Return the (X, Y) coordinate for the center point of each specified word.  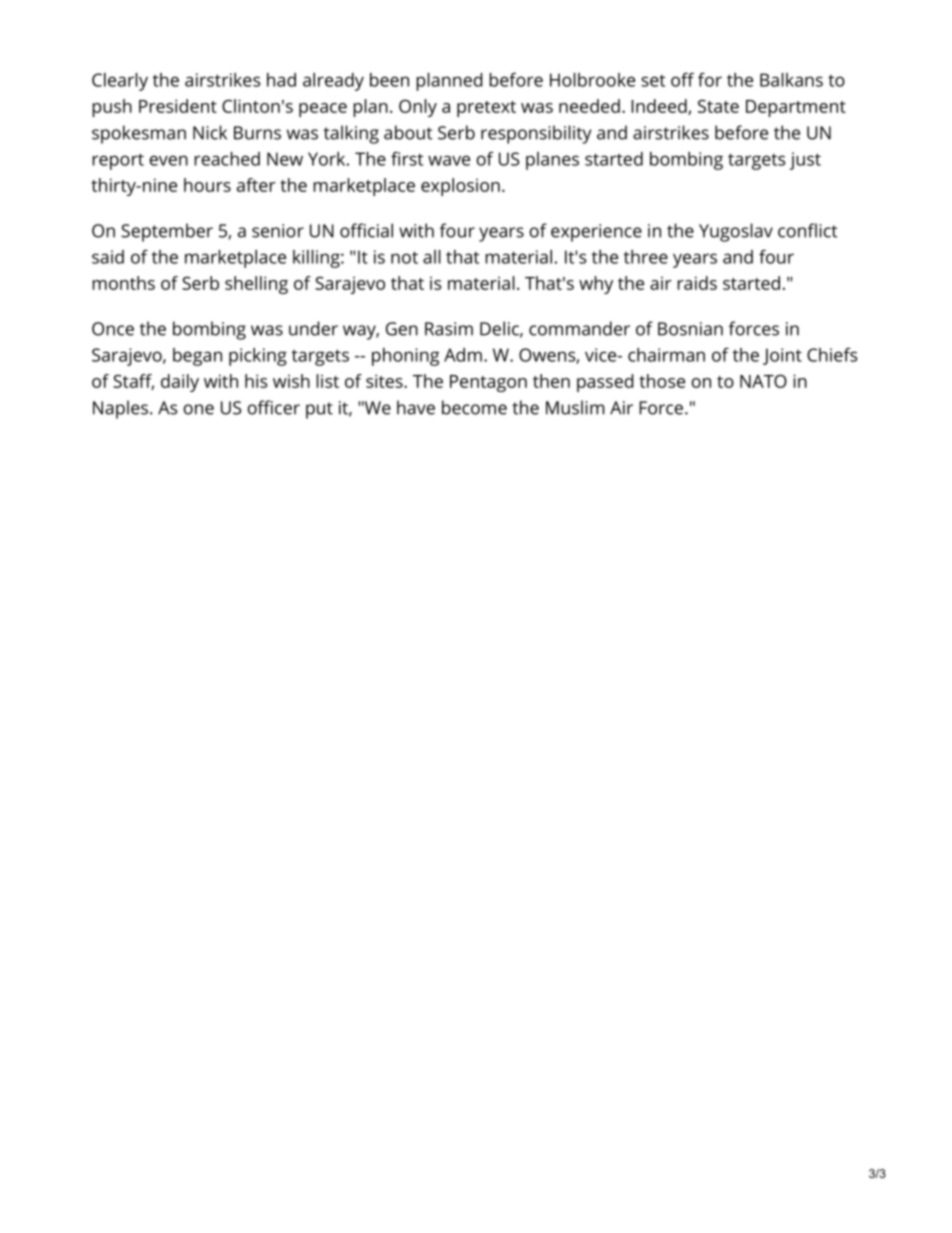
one (198, 409)
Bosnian (690, 329)
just (805, 161)
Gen (402, 329)
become (474, 407)
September (167, 232)
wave (449, 160)
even (168, 160)
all (432, 257)
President (178, 106)
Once (113, 329)
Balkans (791, 80)
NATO (763, 381)
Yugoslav (736, 232)
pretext (486, 109)
